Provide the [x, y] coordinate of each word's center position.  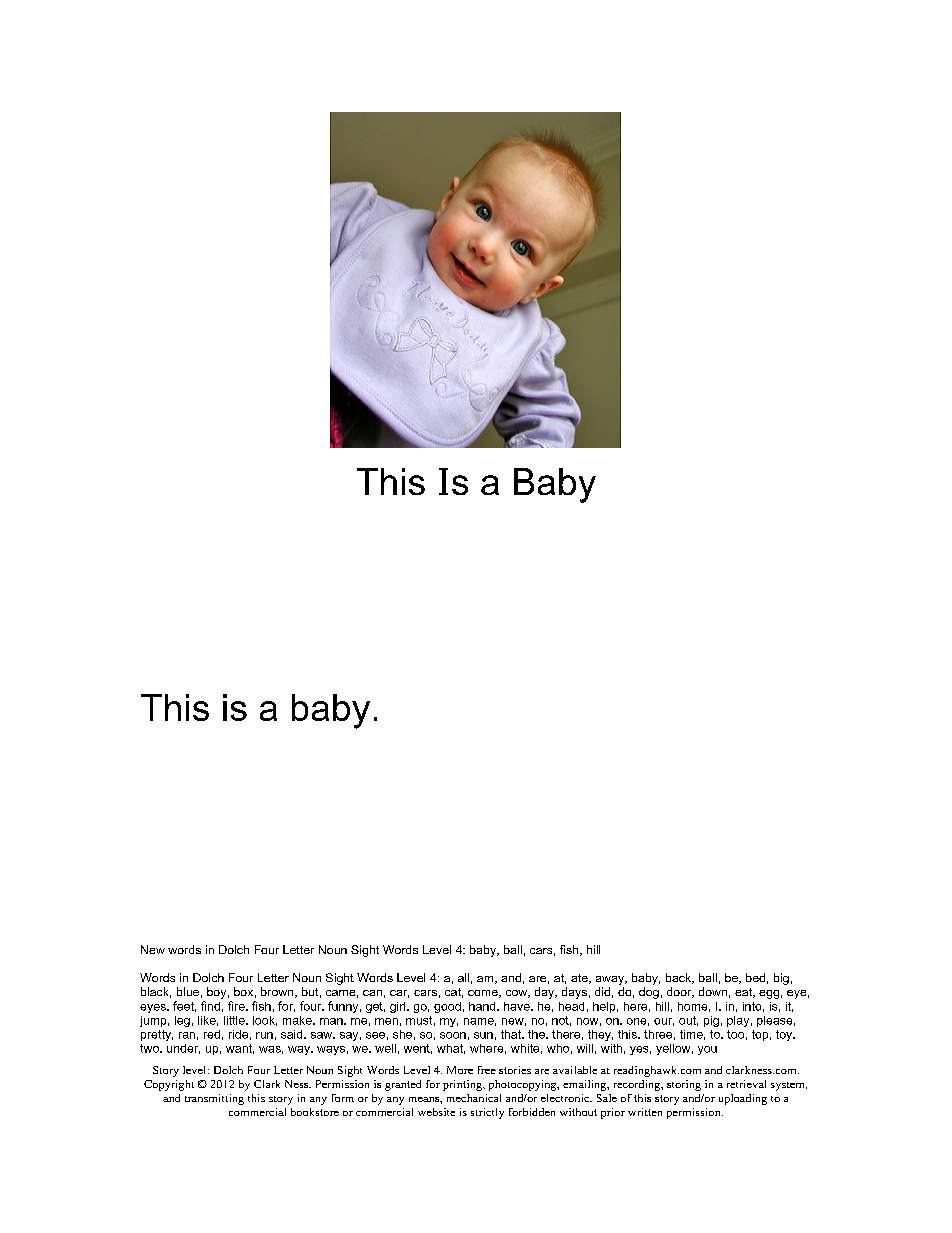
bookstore [315, 1112]
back [680, 978]
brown [278, 992]
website [436, 1112]
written [645, 1112]
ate [580, 979]
